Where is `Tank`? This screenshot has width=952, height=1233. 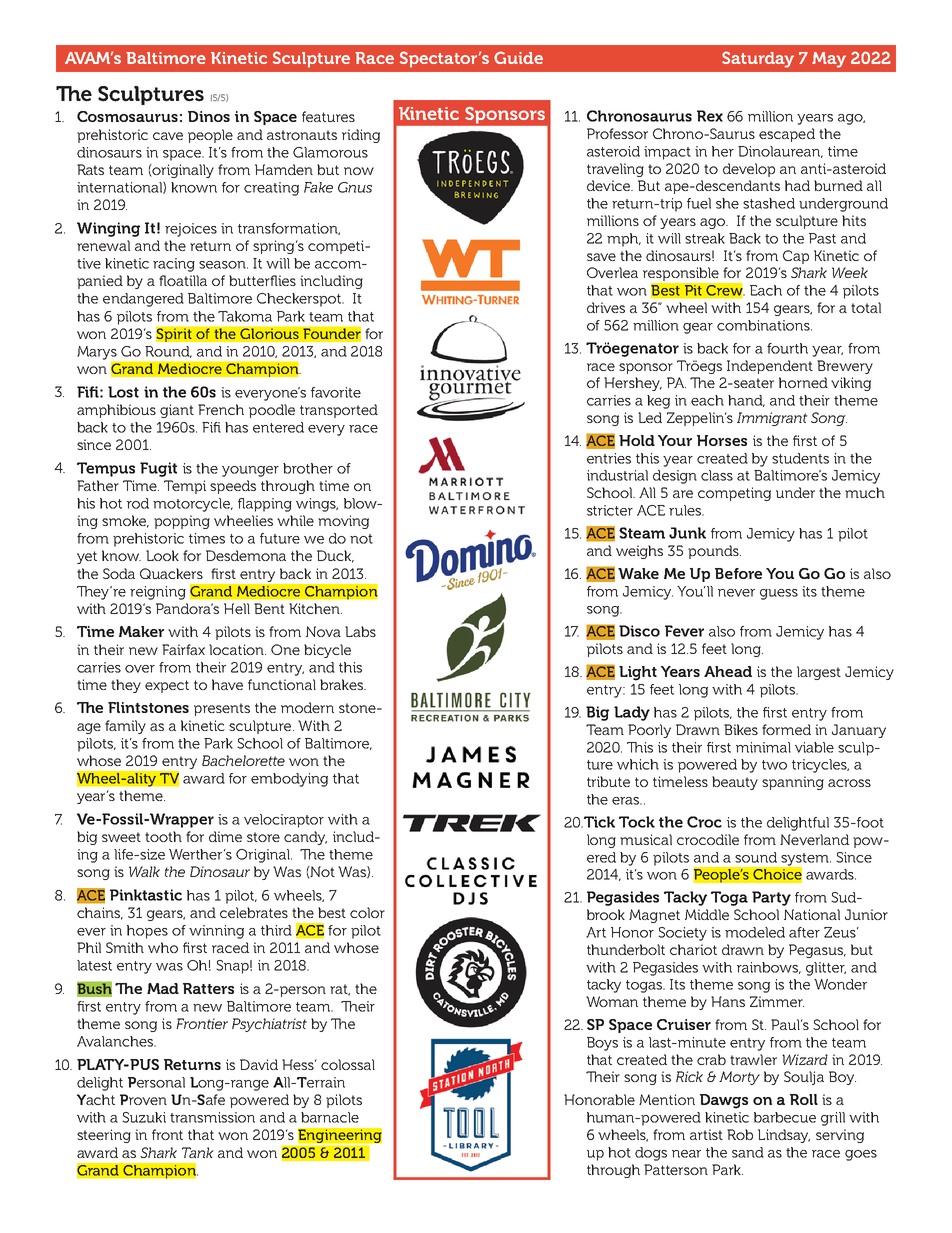 Tank is located at coordinates (198, 1152).
